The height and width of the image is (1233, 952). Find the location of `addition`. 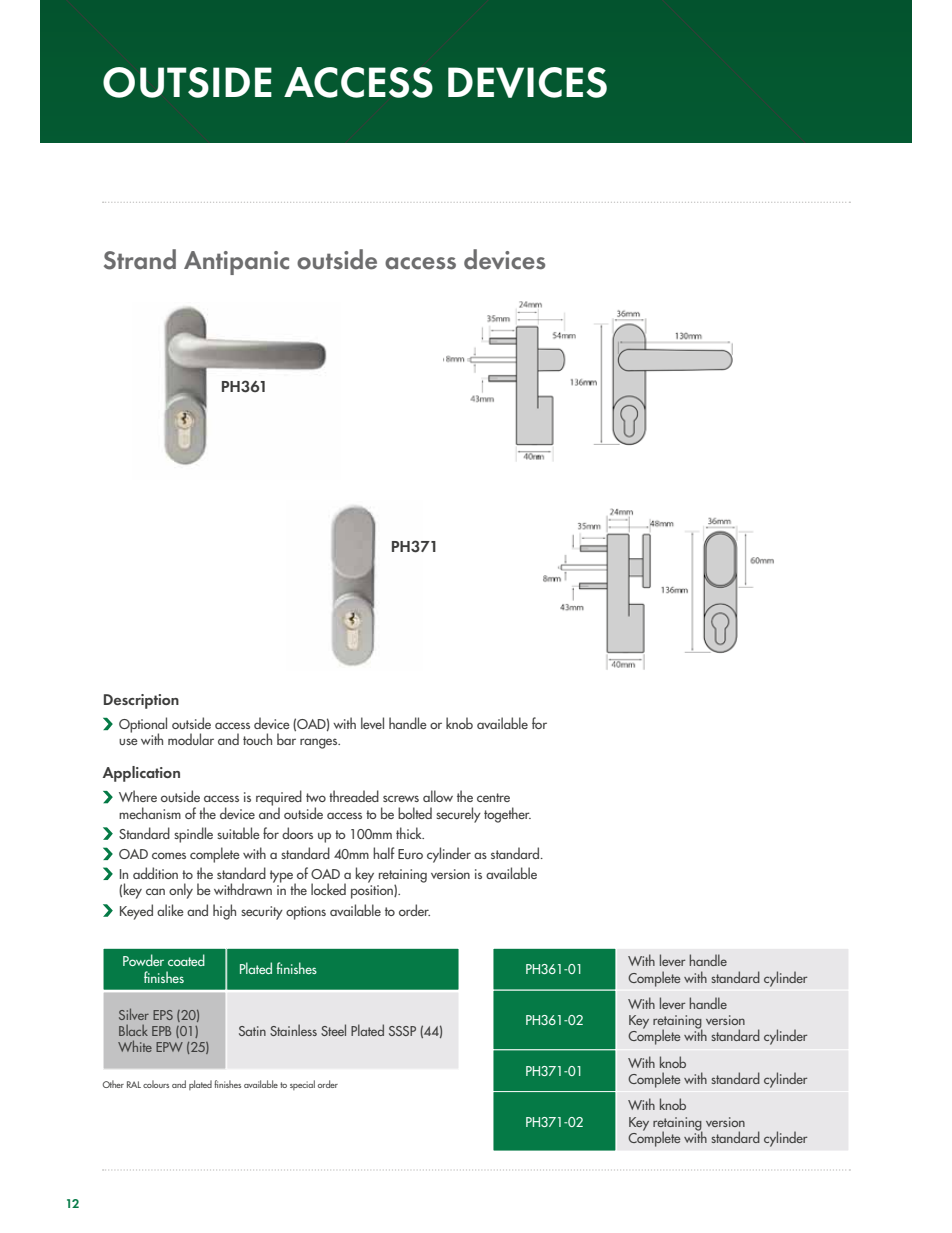

addition is located at coordinates (155, 873).
